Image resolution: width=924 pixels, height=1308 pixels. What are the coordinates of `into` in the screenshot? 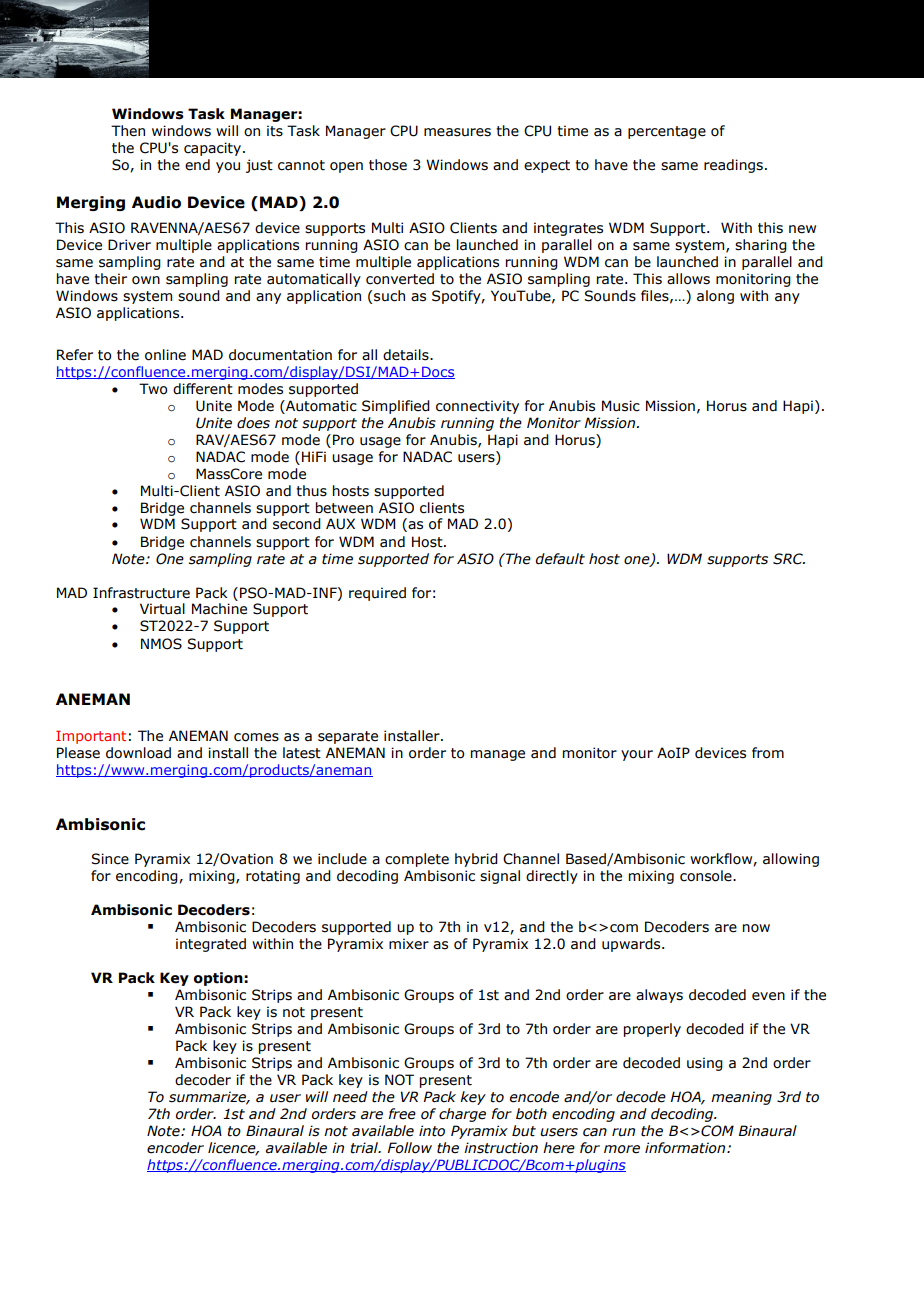 It's located at (432, 1131).
